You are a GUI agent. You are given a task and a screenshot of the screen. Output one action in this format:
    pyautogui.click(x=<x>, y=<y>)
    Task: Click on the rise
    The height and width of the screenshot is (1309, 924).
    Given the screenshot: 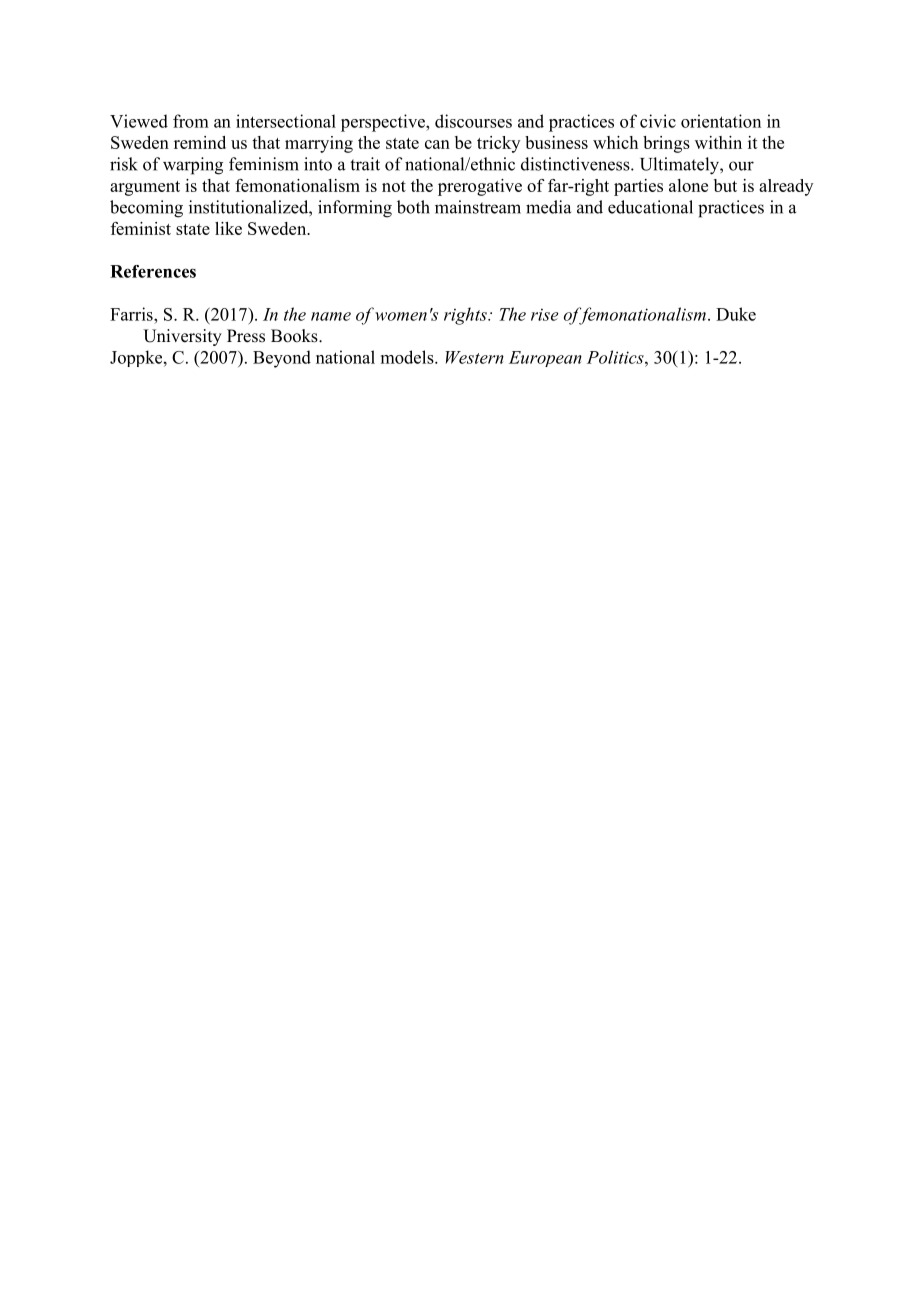 What is the action you would take?
    pyautogui.click(x=545, y=314)
